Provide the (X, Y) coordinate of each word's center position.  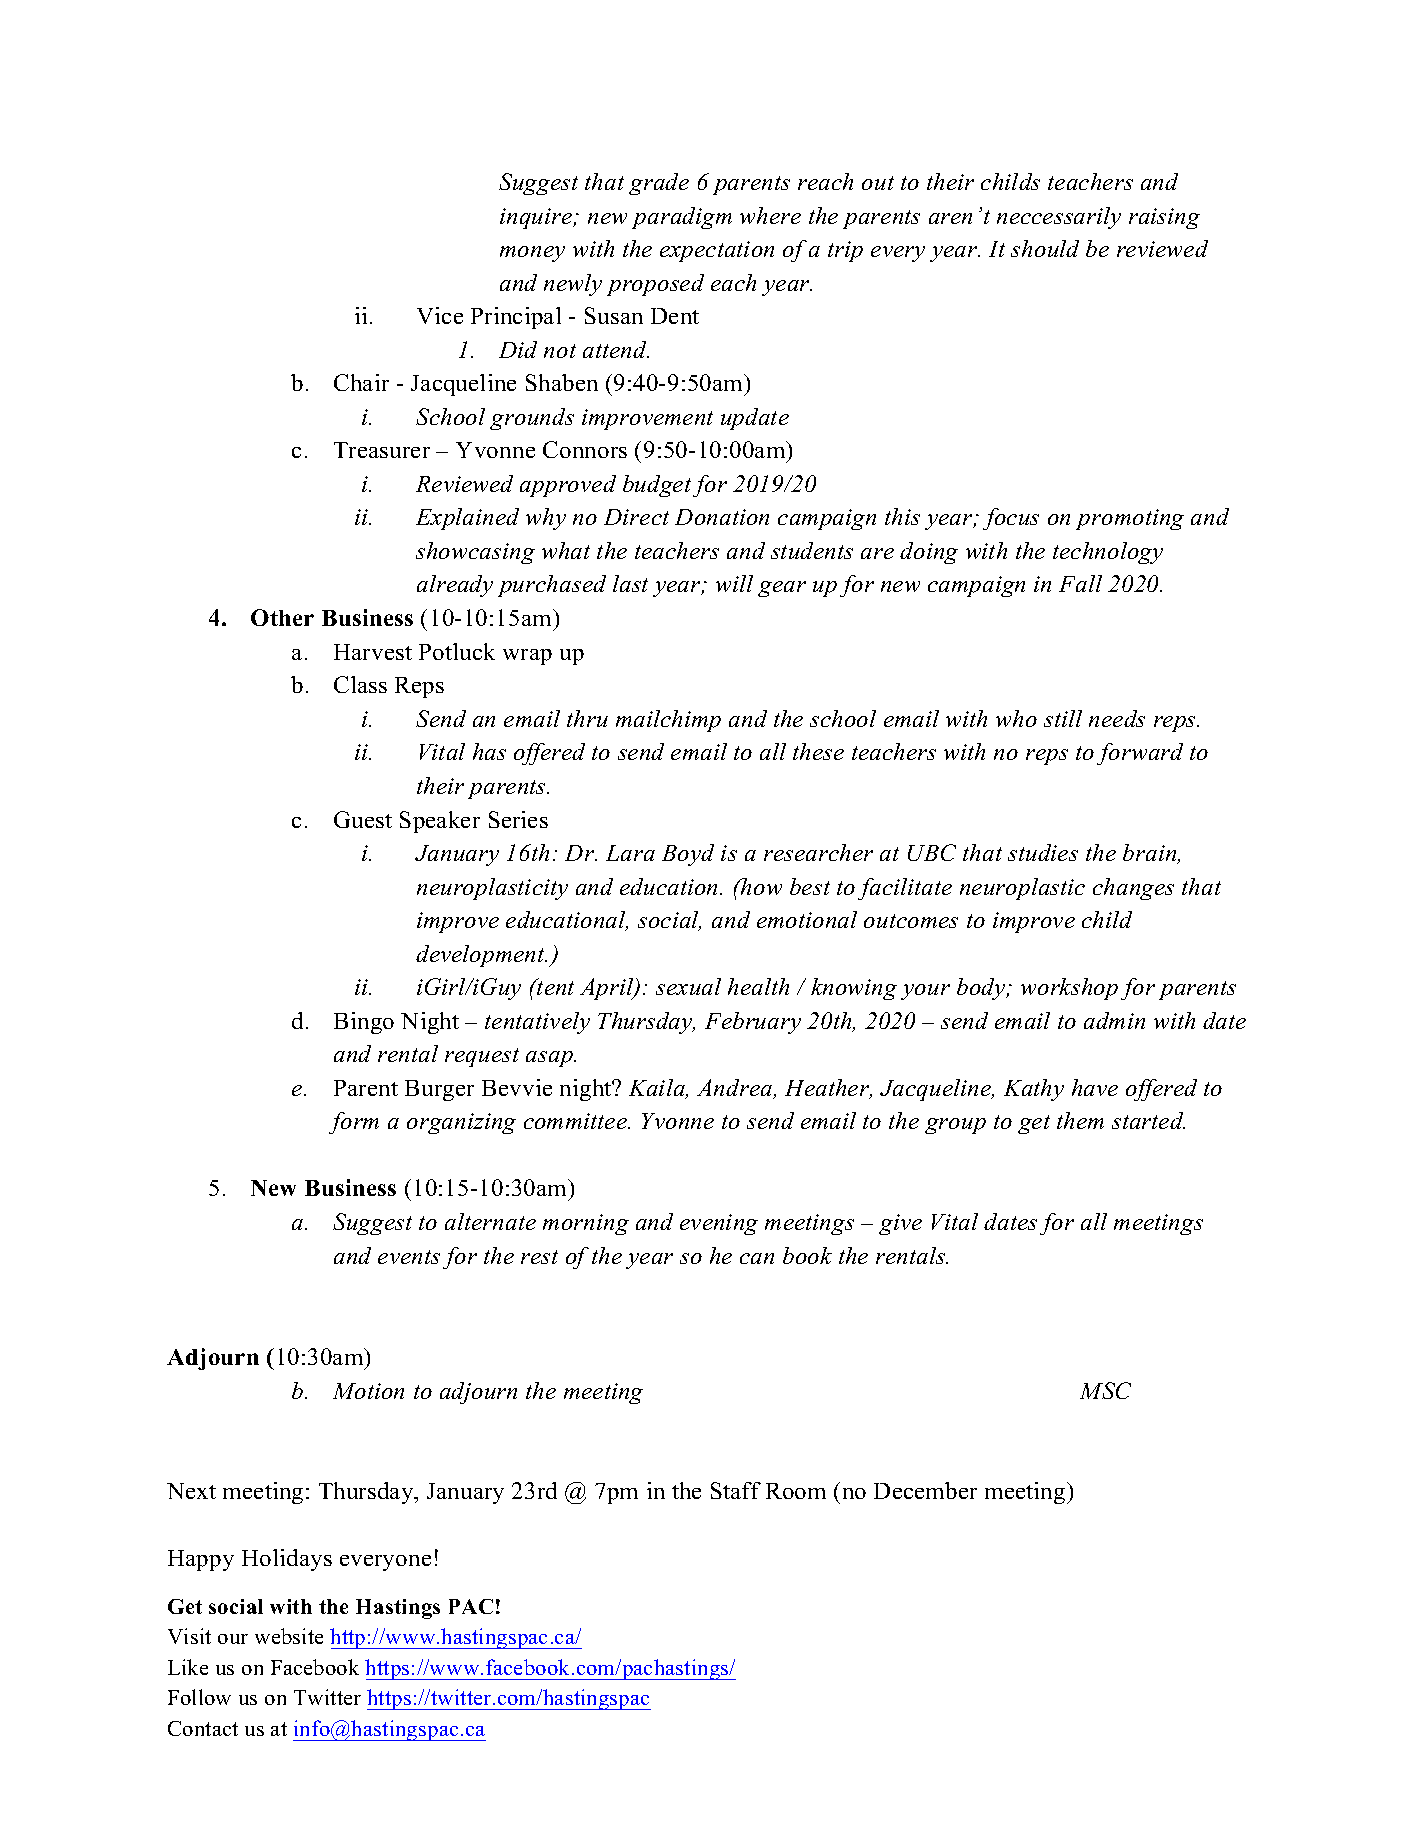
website (289, 1636)
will (734, 583)
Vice (440, 315)
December (925, 1490)
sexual (688, 986)
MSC (1105, 1390)
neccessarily (1059, 218)
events (409, 1257)
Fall (1080, 583)
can (757, 1258)
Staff (736, 1490)
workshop (1069, 989)
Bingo (364, 1023)
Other (282, 617)
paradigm (682, 218)
